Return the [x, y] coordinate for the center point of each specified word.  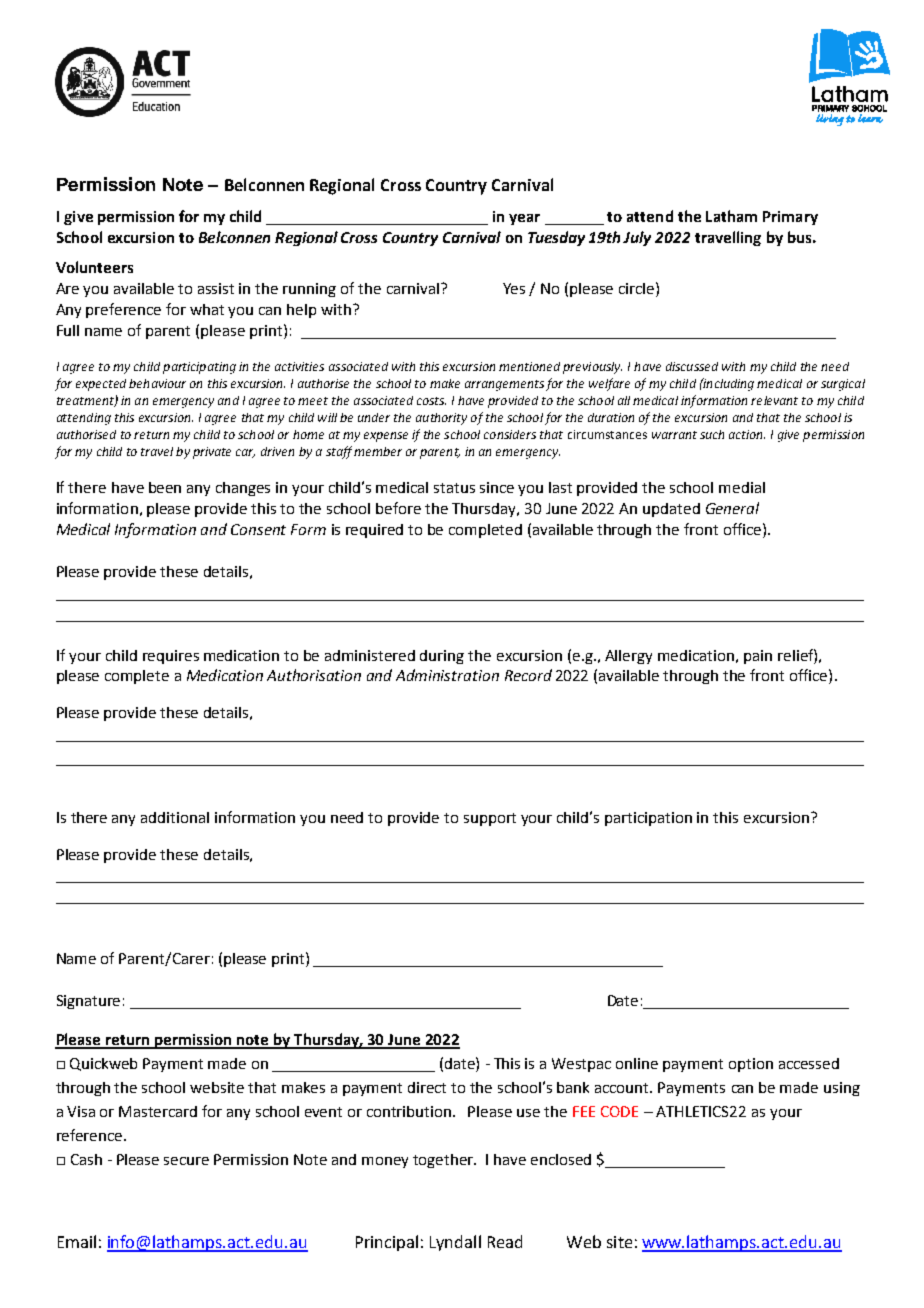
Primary [790, 218]
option [751, 1065]
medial [742, 487]
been [165, 487]
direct [427, 1087]
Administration [447, 675]
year [524, 219]
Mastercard [158, 1111]
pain [758, 657]
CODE [619, 1111]
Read [505, 1241]
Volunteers [94, 267]
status [454, 488]
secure [186, 1161]
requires [171, 657]
